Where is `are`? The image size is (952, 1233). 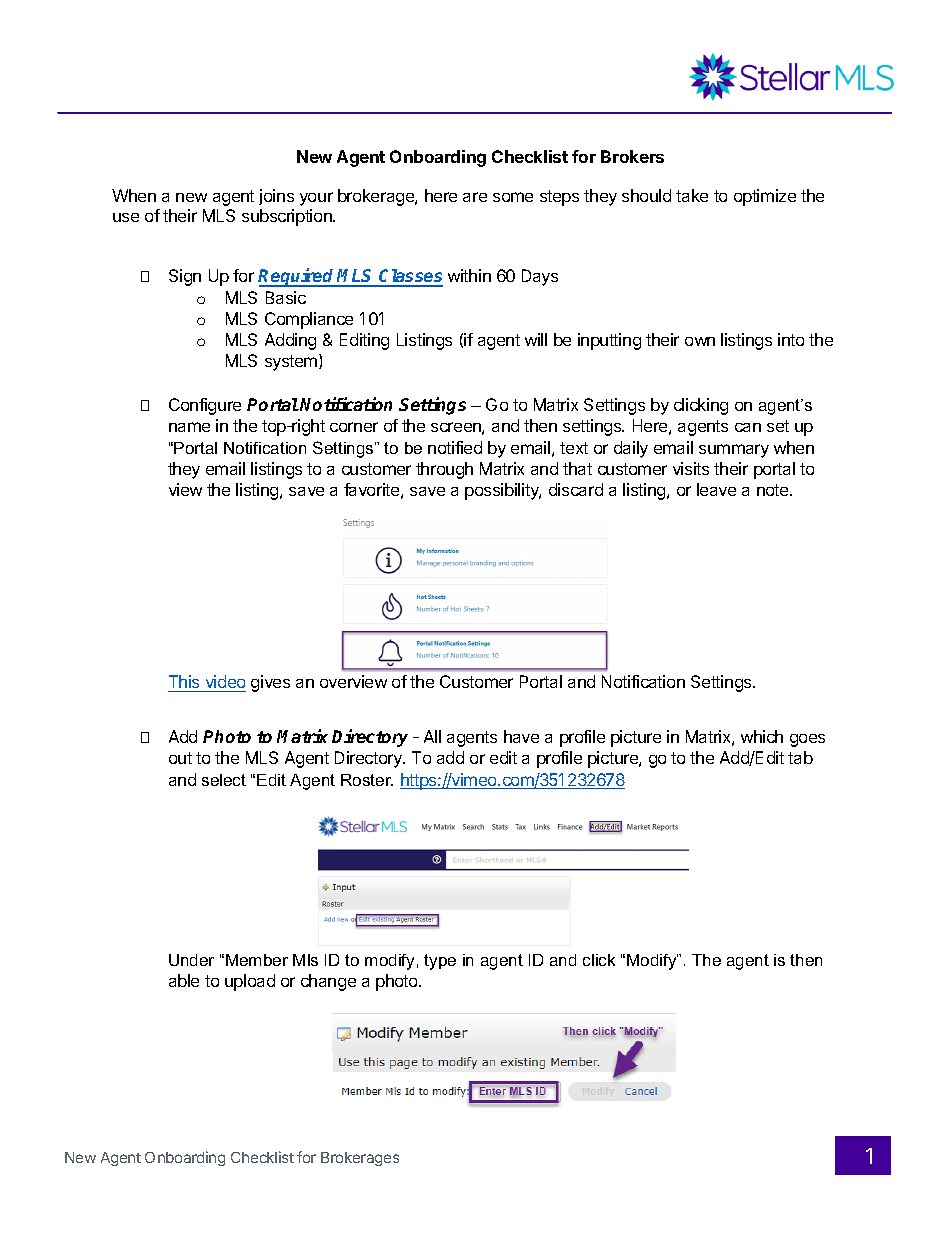
are is located at coordinates (475, 197).
